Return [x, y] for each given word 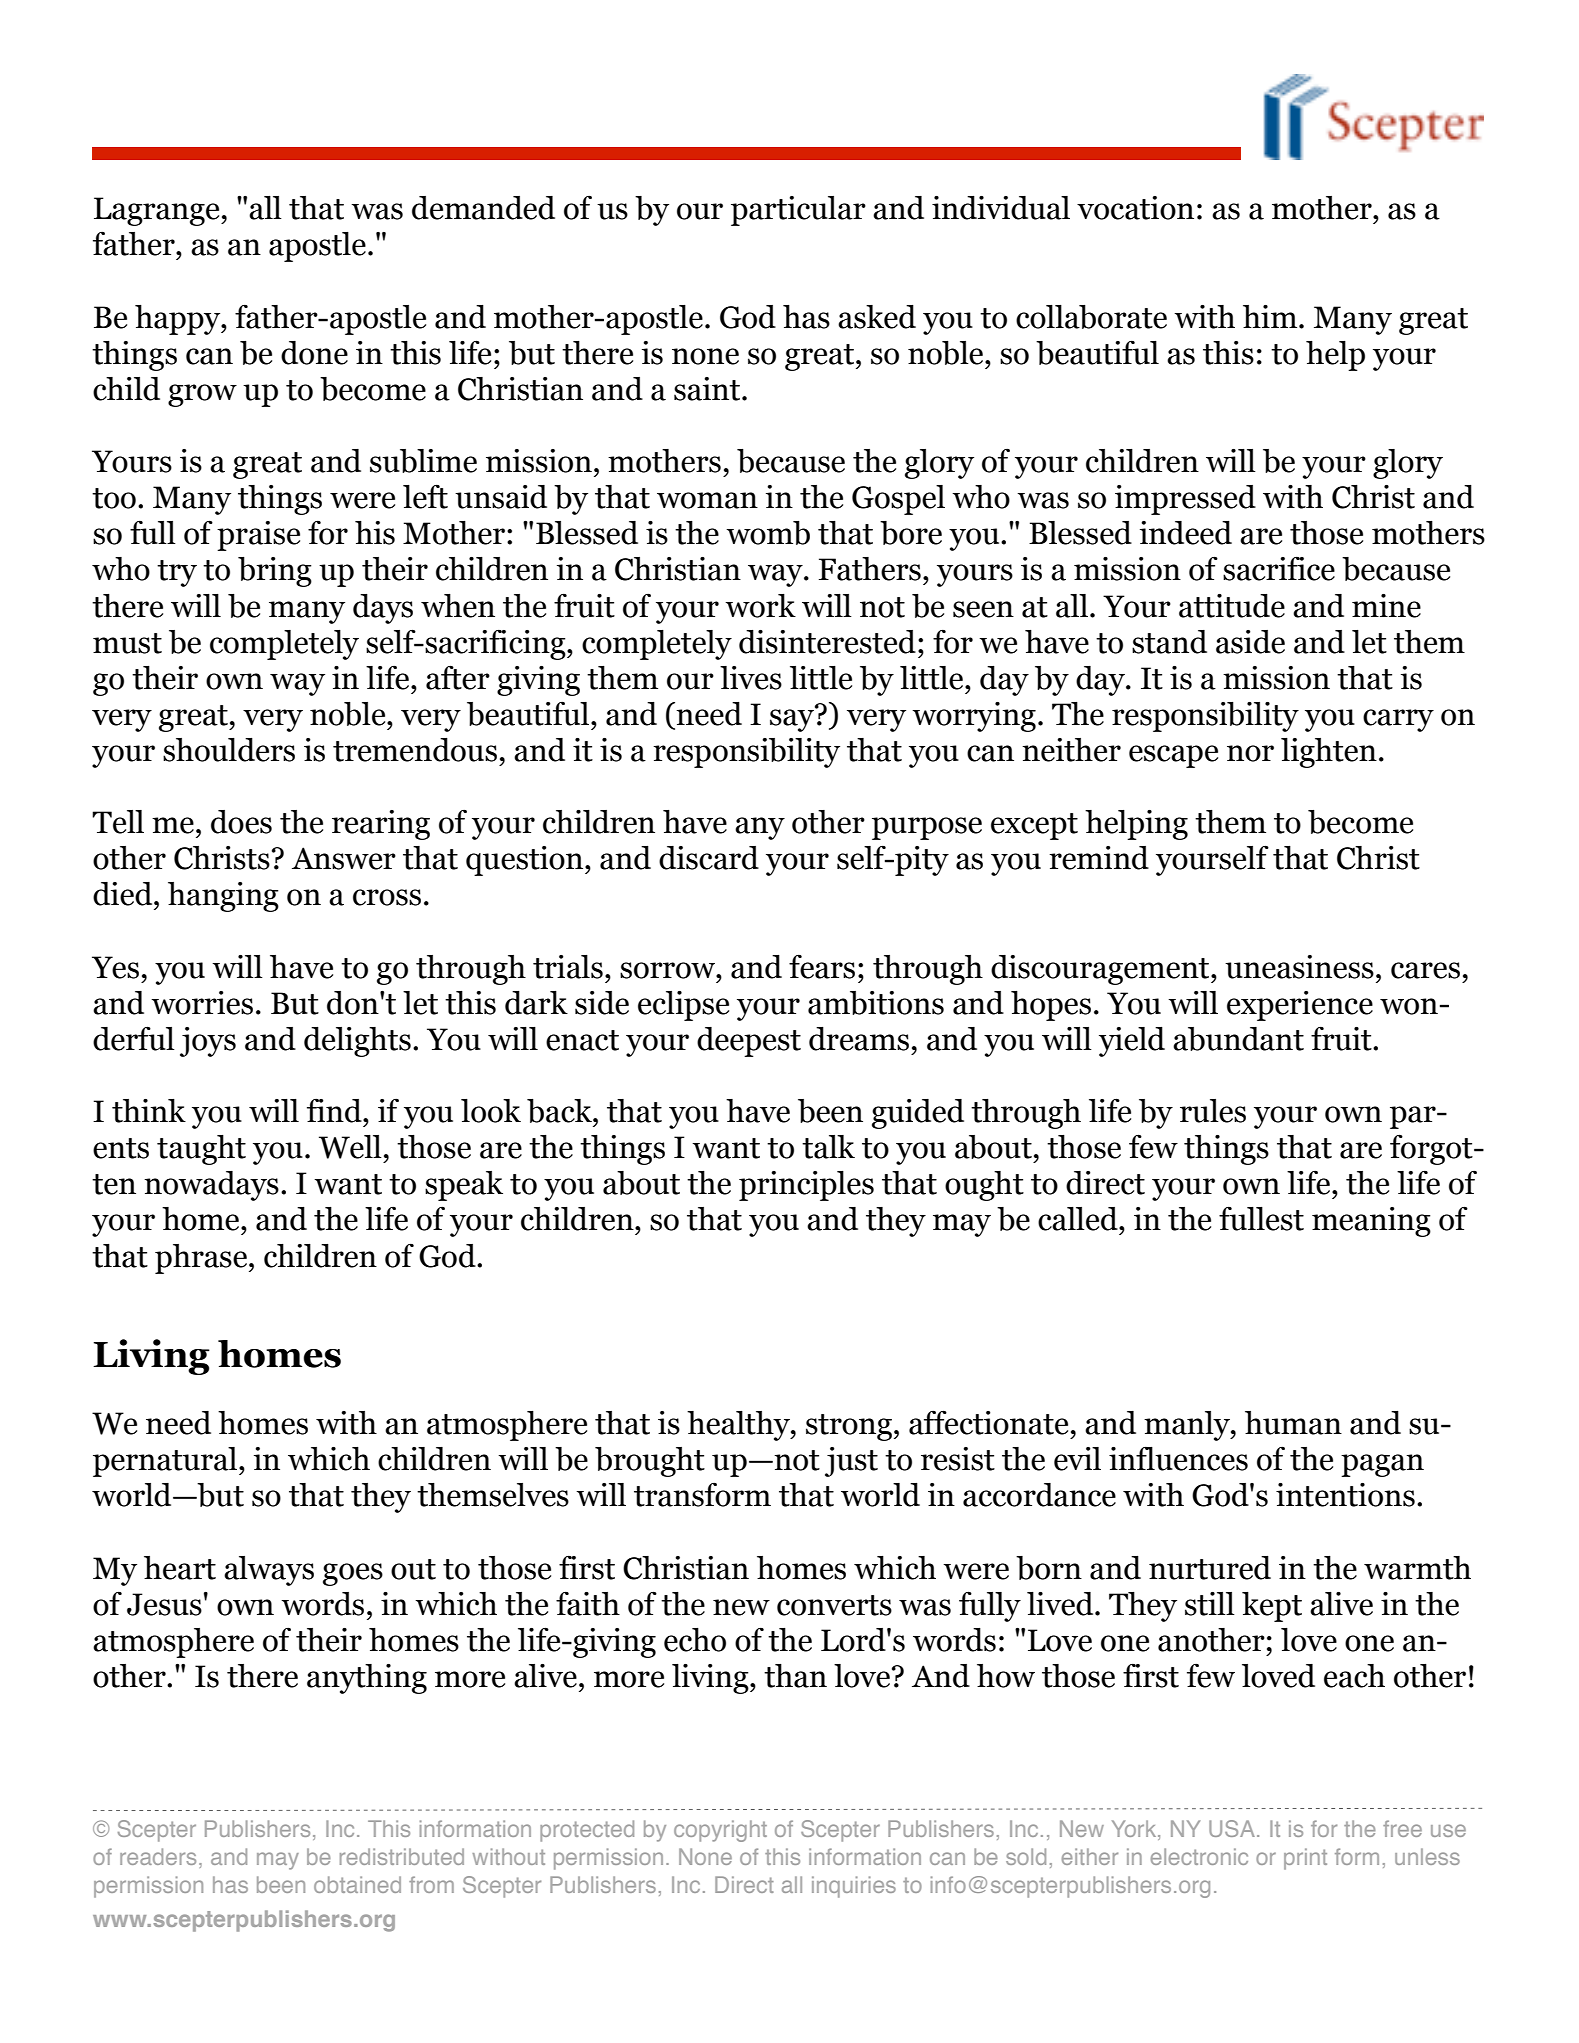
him [1270, 316]
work [760, 606]
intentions [1345, 1495]
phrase [202, 1259]
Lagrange [158, 211]
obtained [357, 1884]
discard [709, 858]
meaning [1371, 1222]
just [851, 1462]
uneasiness [1299, 967]
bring [275, 572]
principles [806, 1186]
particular [798, 211]
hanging [223, 897]
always [269, 1571]
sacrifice [1279, 568]
